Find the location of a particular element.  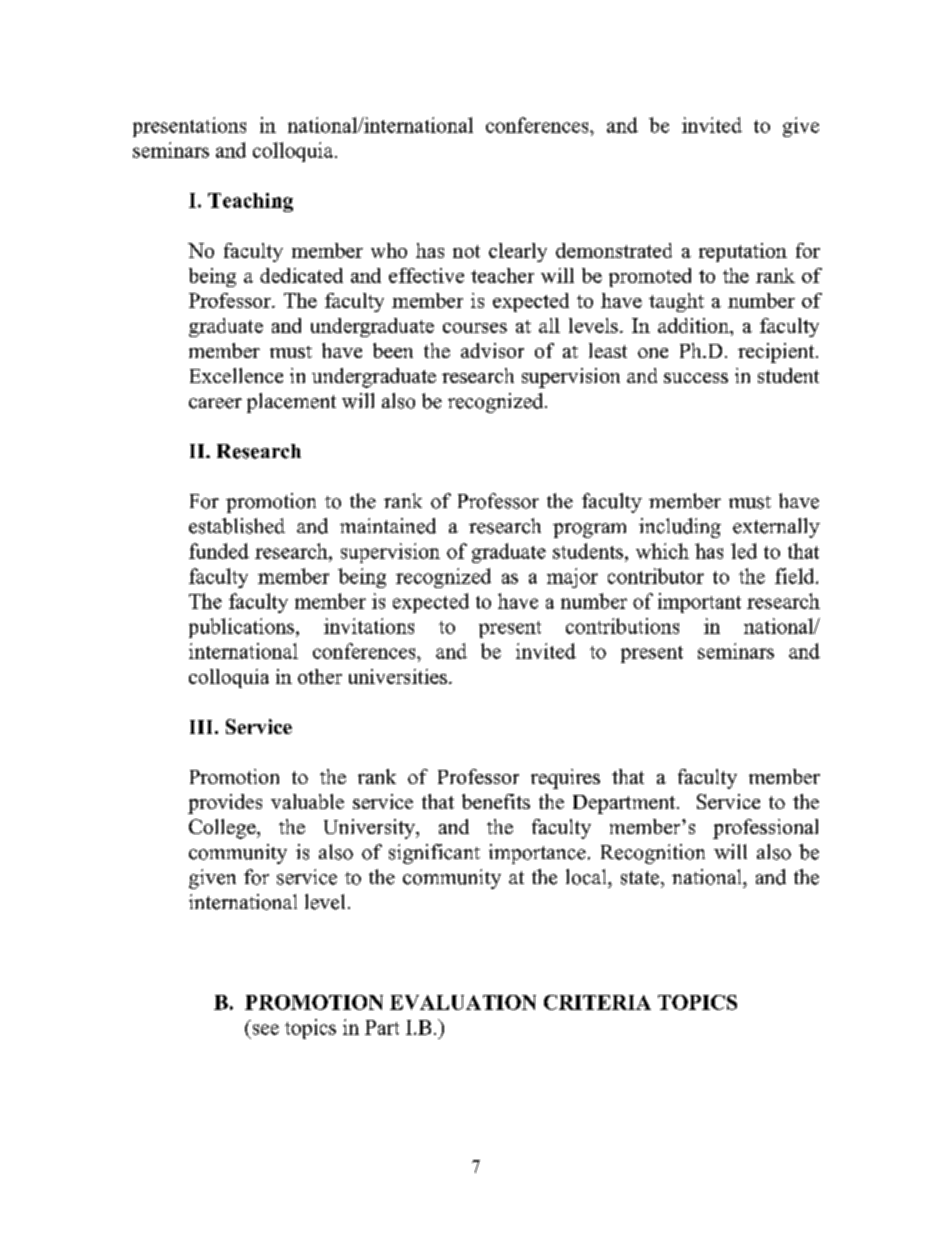

Teaching is located at coordinates (250, 202).
